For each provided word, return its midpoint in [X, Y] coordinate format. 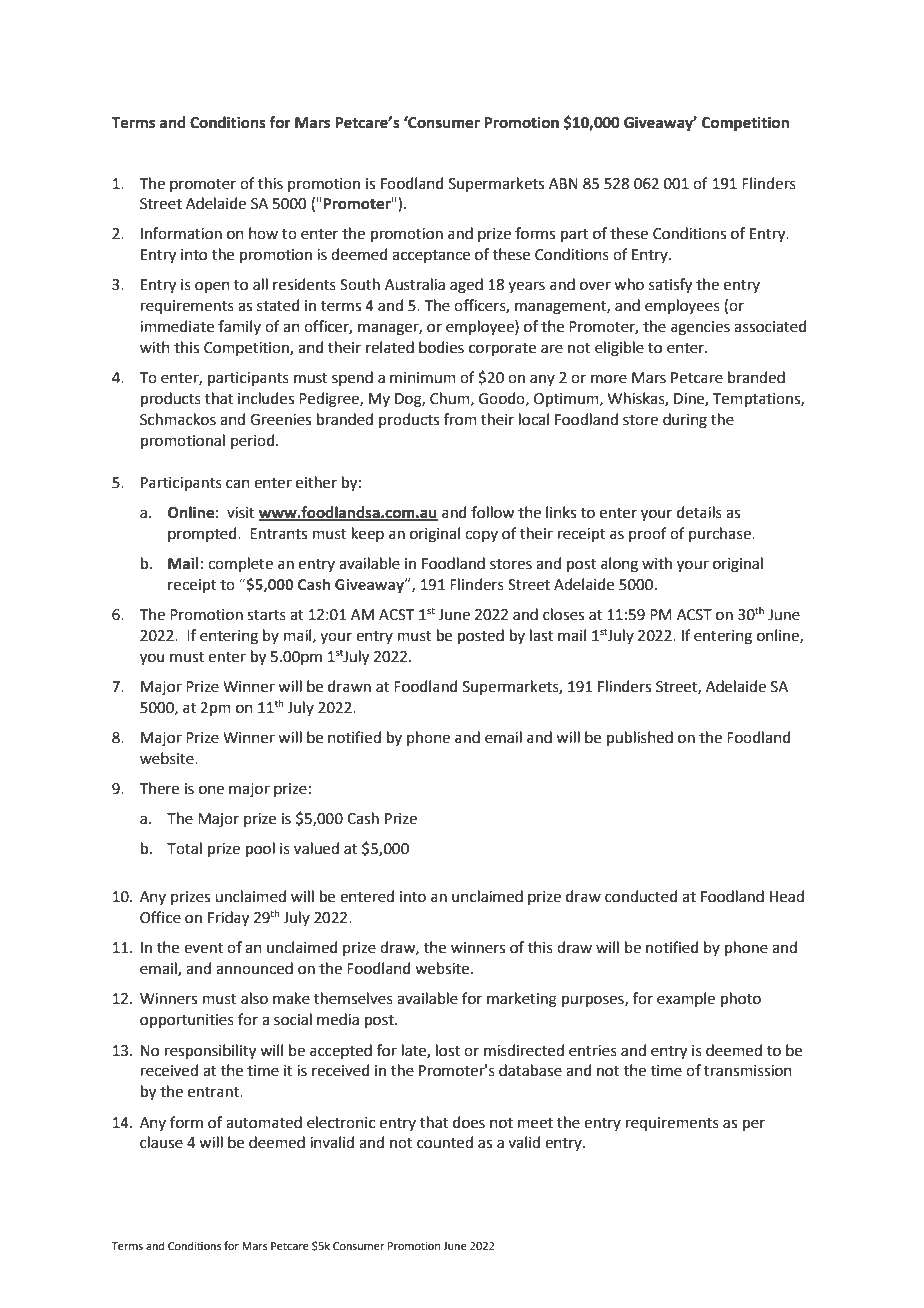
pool [260, 849]
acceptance [431, 256]
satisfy [670, 286]
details [699, 512]
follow [492, 512]
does [469, 1122]
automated [264, 1122]
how [263, 233]
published [640, 738]
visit [241, 513]
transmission [748, 1071]
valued [316, 848]
